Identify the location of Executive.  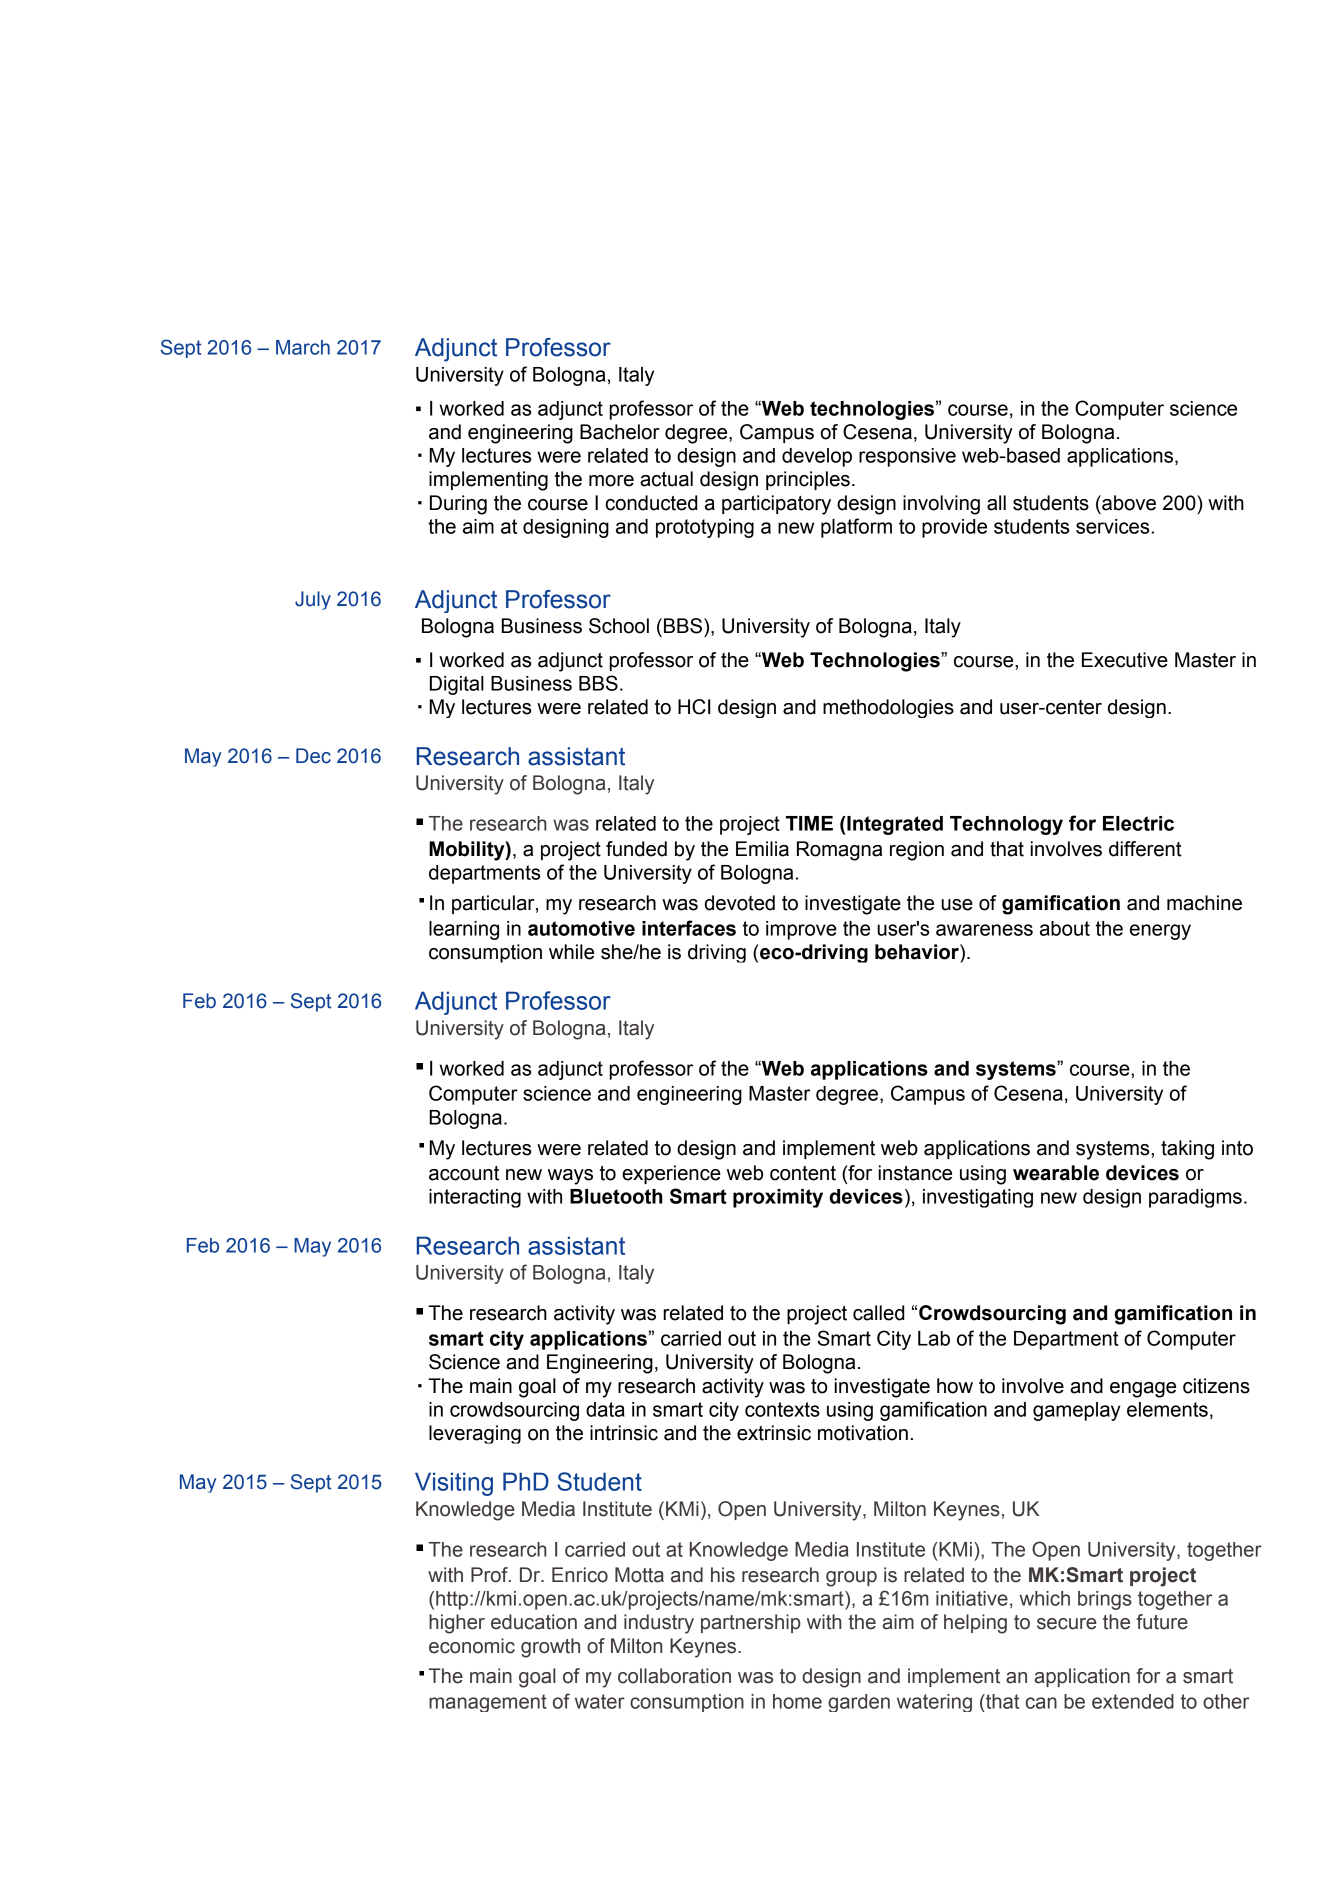
(1125, 660).
